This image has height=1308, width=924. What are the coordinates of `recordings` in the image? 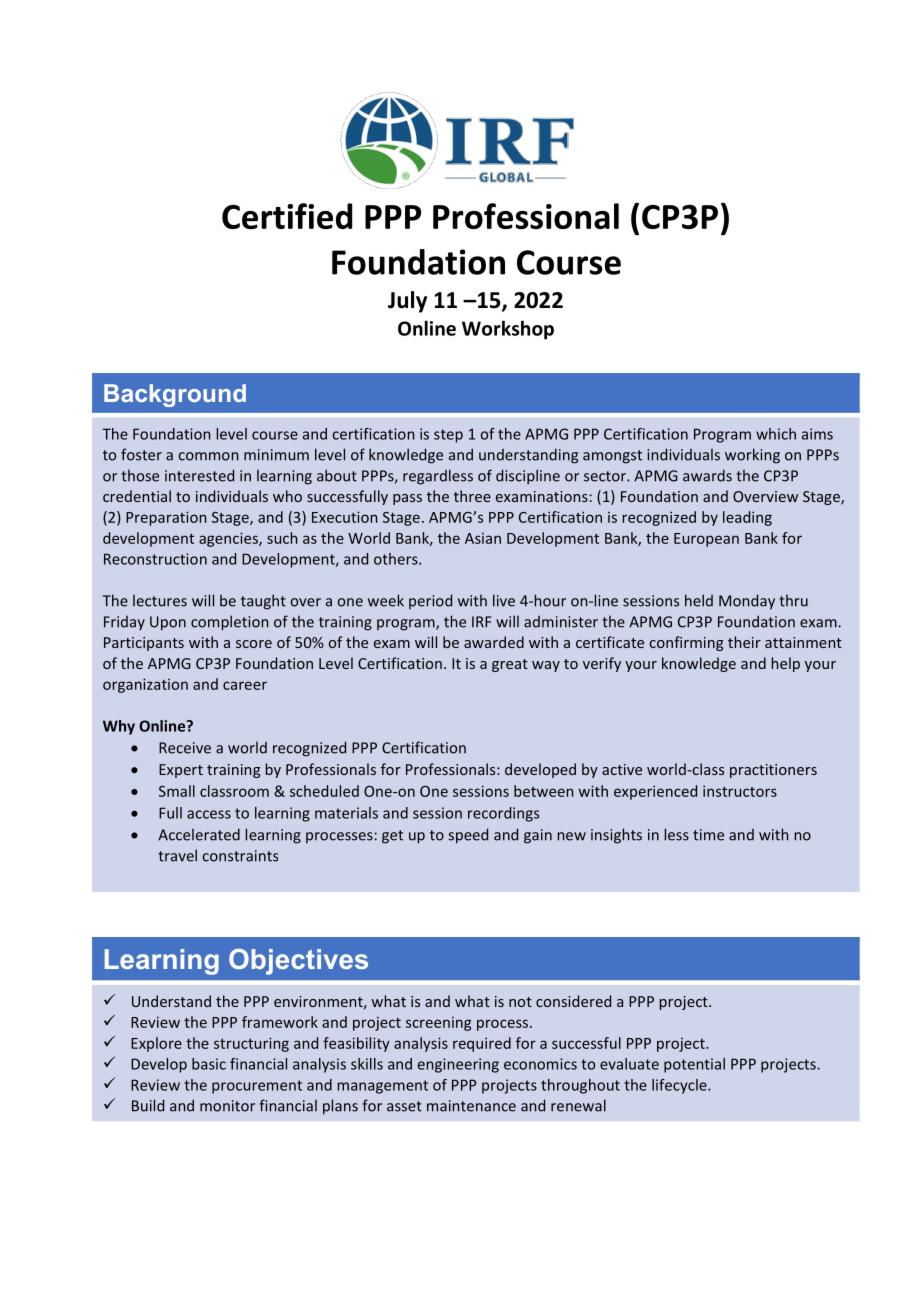 It's located at (503, 814).
